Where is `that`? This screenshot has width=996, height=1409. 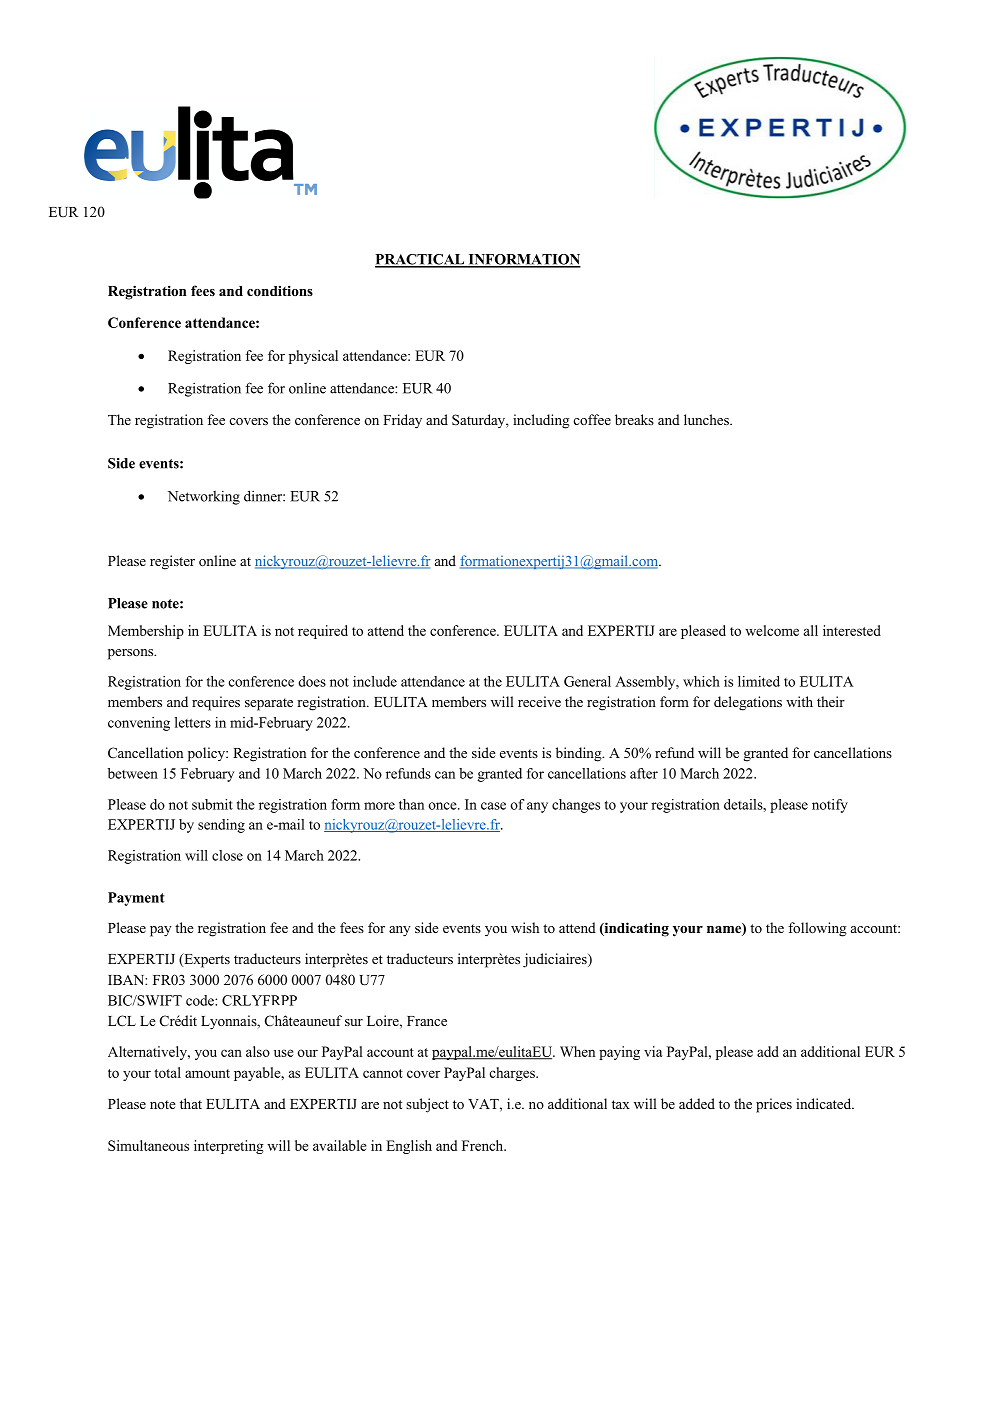
that is located at coordinates (191, 1103).
